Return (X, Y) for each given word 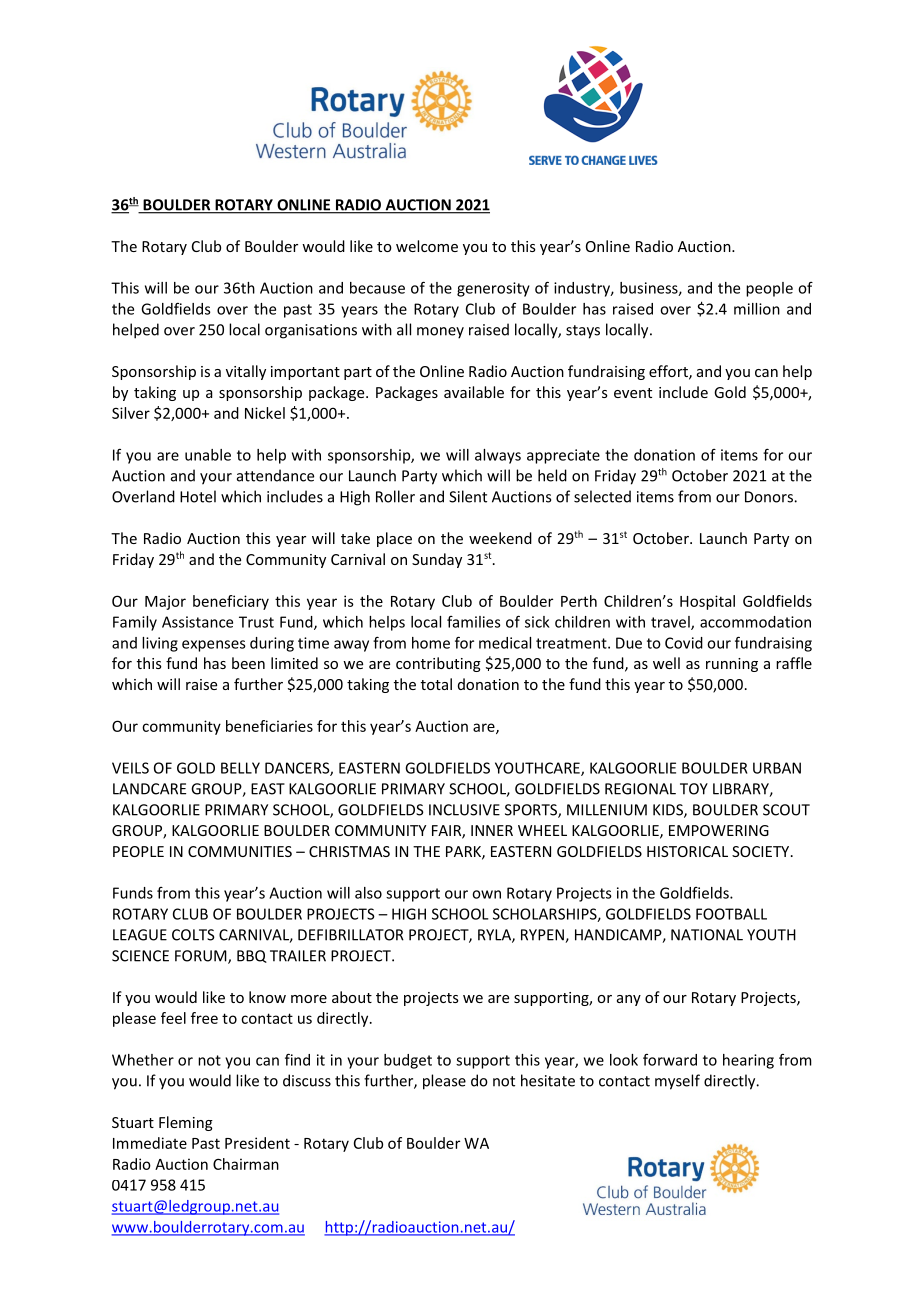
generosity (493, 289)
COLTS (193, 935)
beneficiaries (269, 726)
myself (677, 1082)
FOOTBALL (731, 914)
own (486, 894)
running (732, 665)
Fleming (186, 1123)
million (757, 309)
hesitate (548, 1080)
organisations (311, 331)
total (436, 684)
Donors (770, 497)
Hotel (198, 496)
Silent (468, 496)
